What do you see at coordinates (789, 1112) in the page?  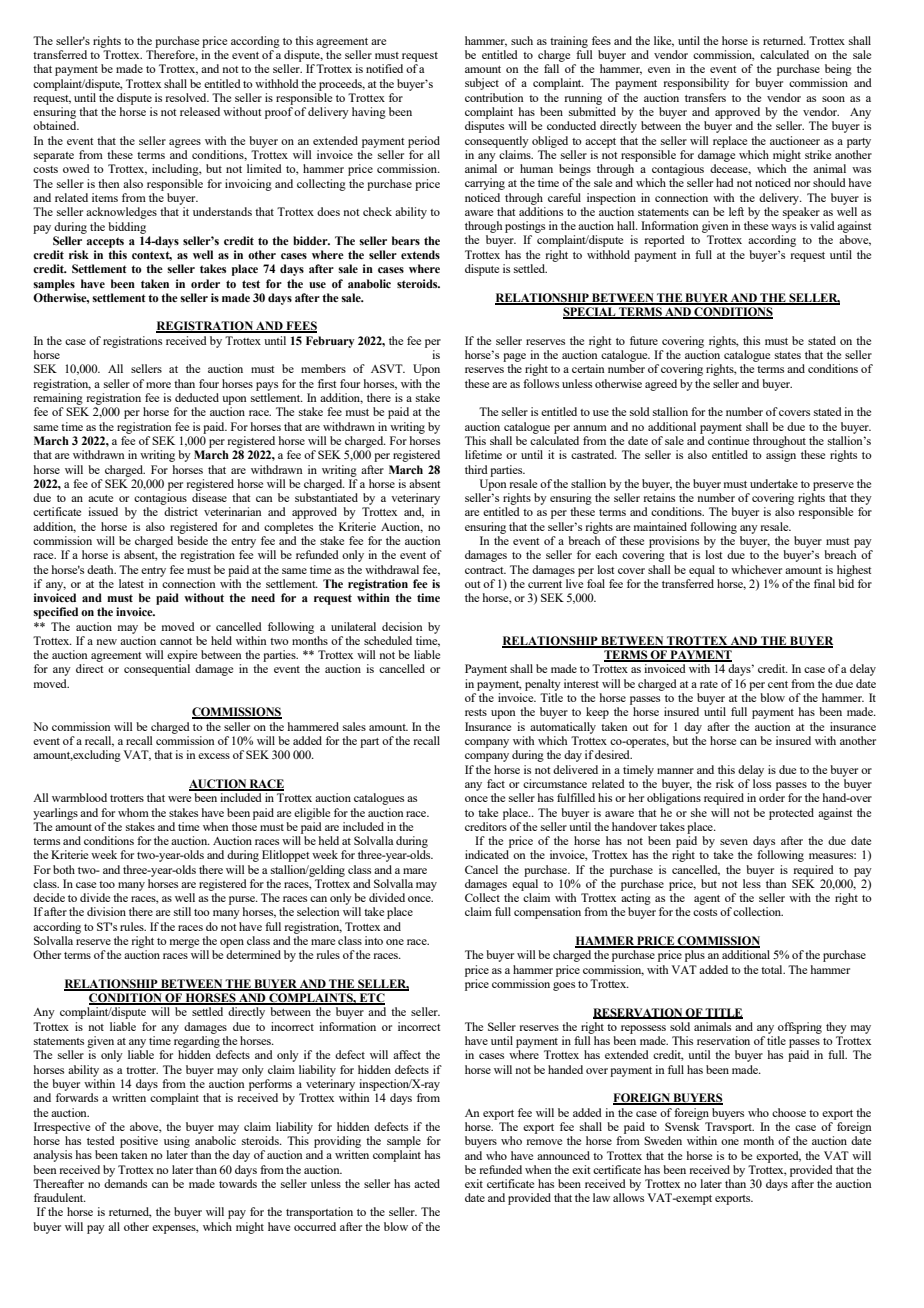 I see `choose` at bounding box center [789, 1112].
